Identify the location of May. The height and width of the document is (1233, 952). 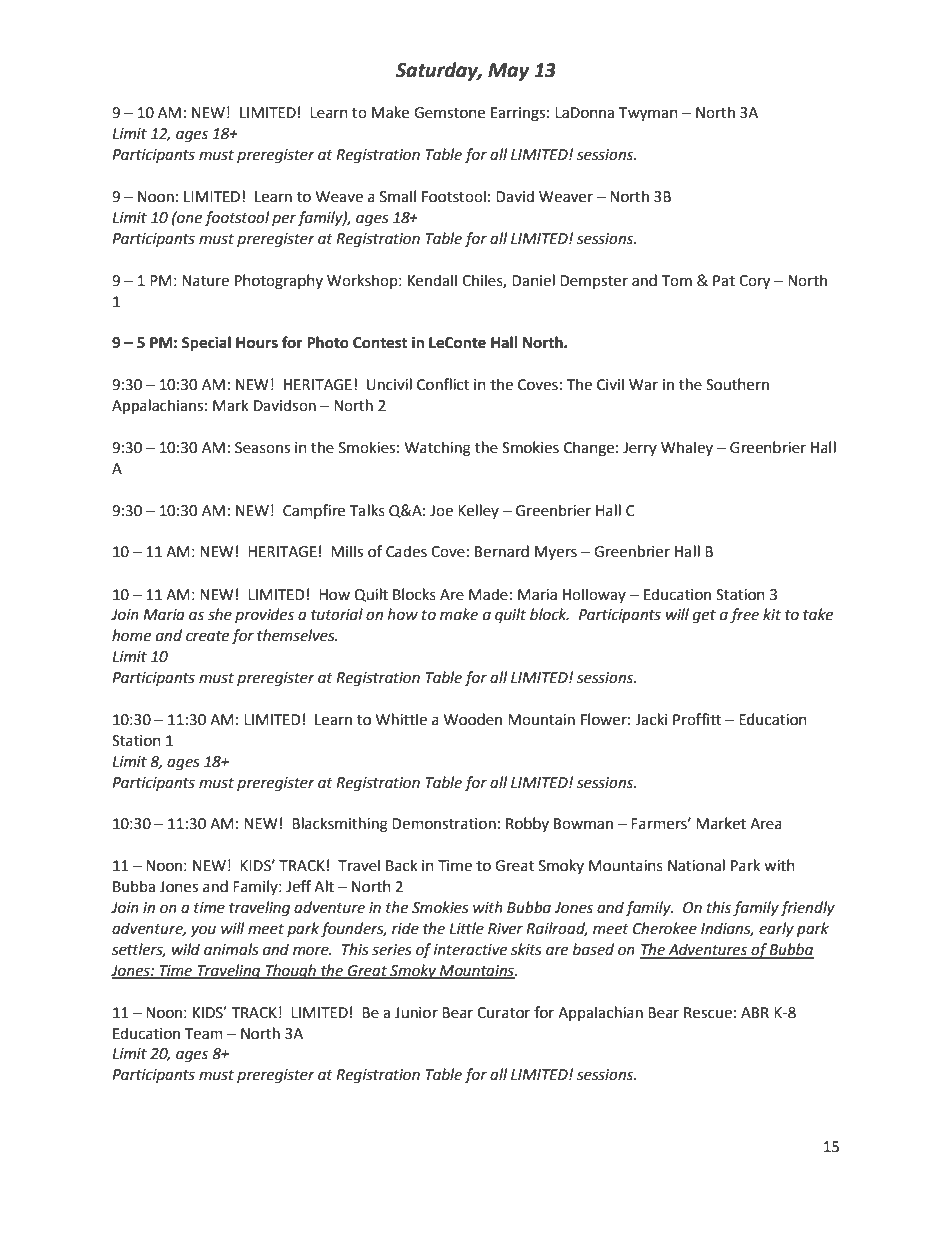
(509, 72).
